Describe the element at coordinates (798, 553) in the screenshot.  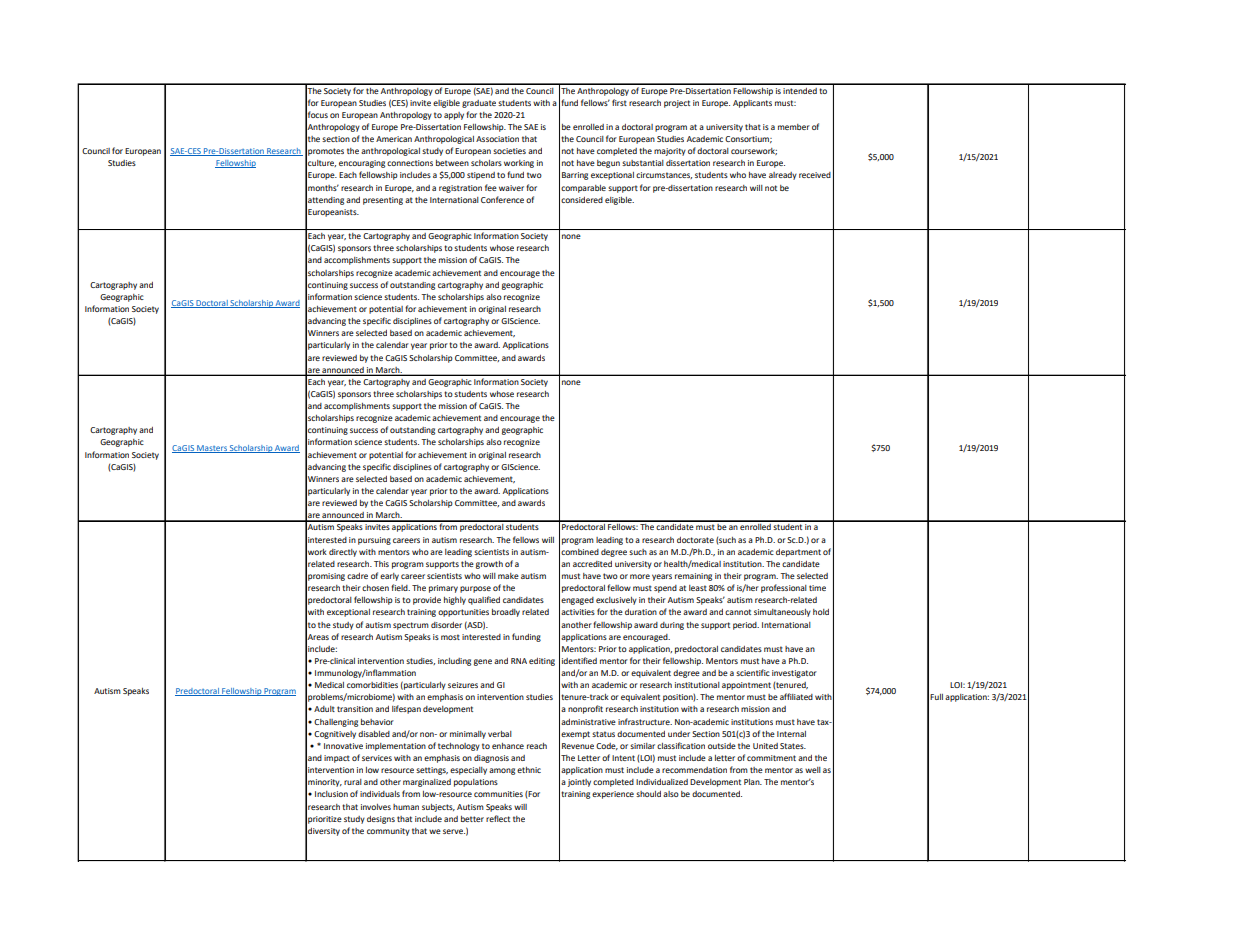
I see `department` at that location.
